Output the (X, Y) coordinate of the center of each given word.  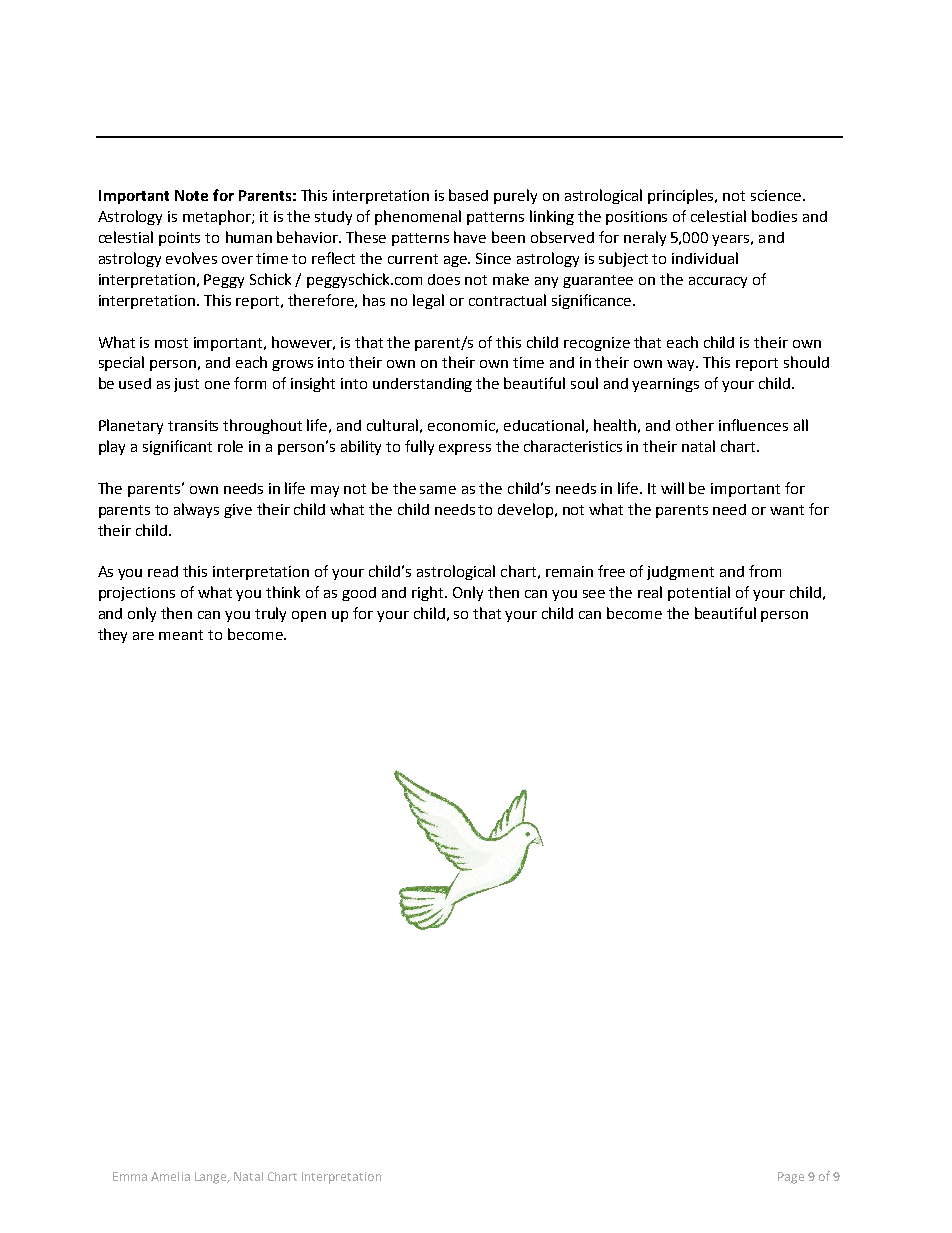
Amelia (170, 1176)
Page (791, 1178)
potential (699, 593)
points (179, 239)
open (309, 616)
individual (705, 258)
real (650, 592)
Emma (130, 1176)
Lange (212, 1178)
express (465, 449)
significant (177, 447)
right (429, 593)
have (470, 237)
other (695, 425)
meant (181, 635)
